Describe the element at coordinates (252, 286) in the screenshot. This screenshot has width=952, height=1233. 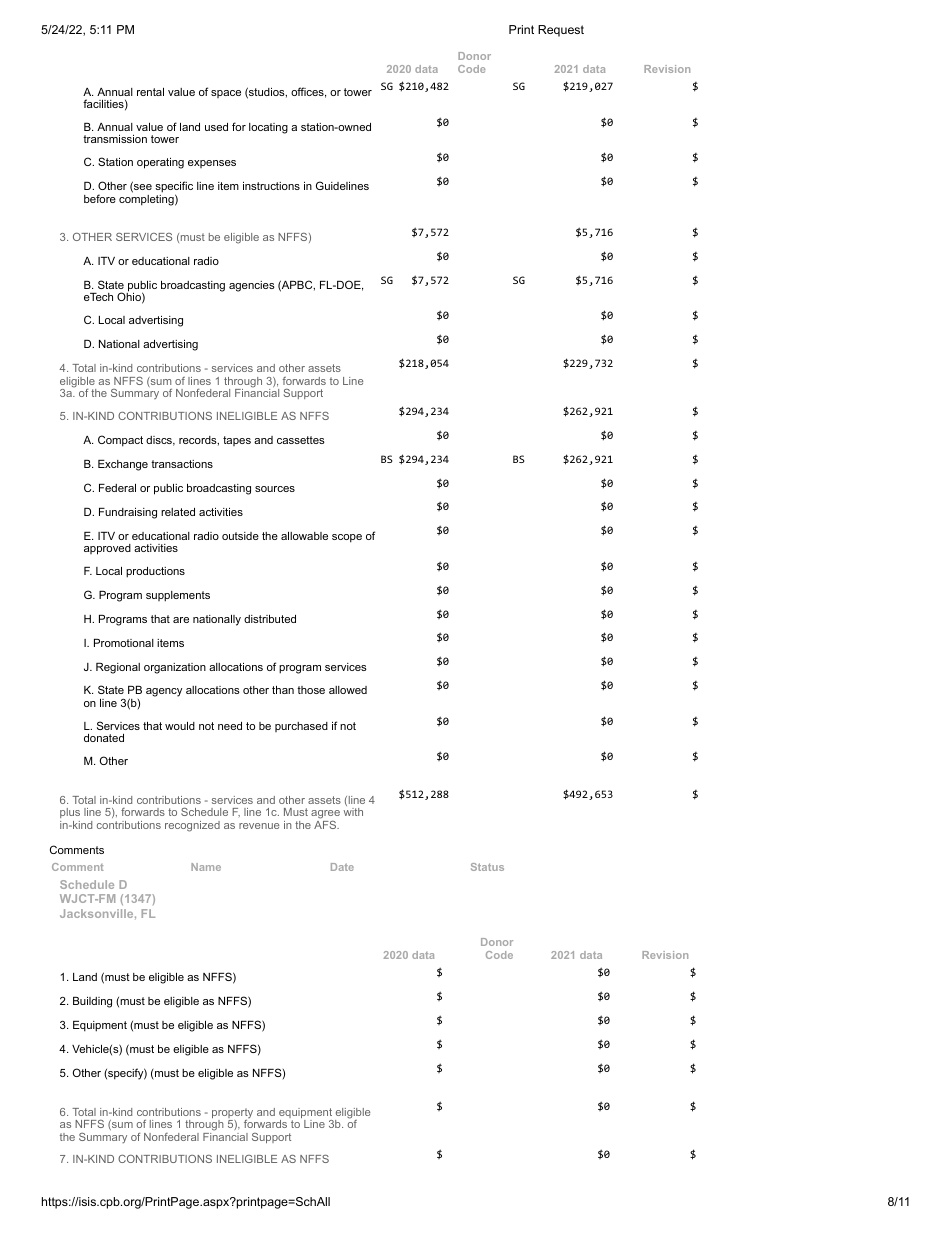
I see `agencies` at that location.
